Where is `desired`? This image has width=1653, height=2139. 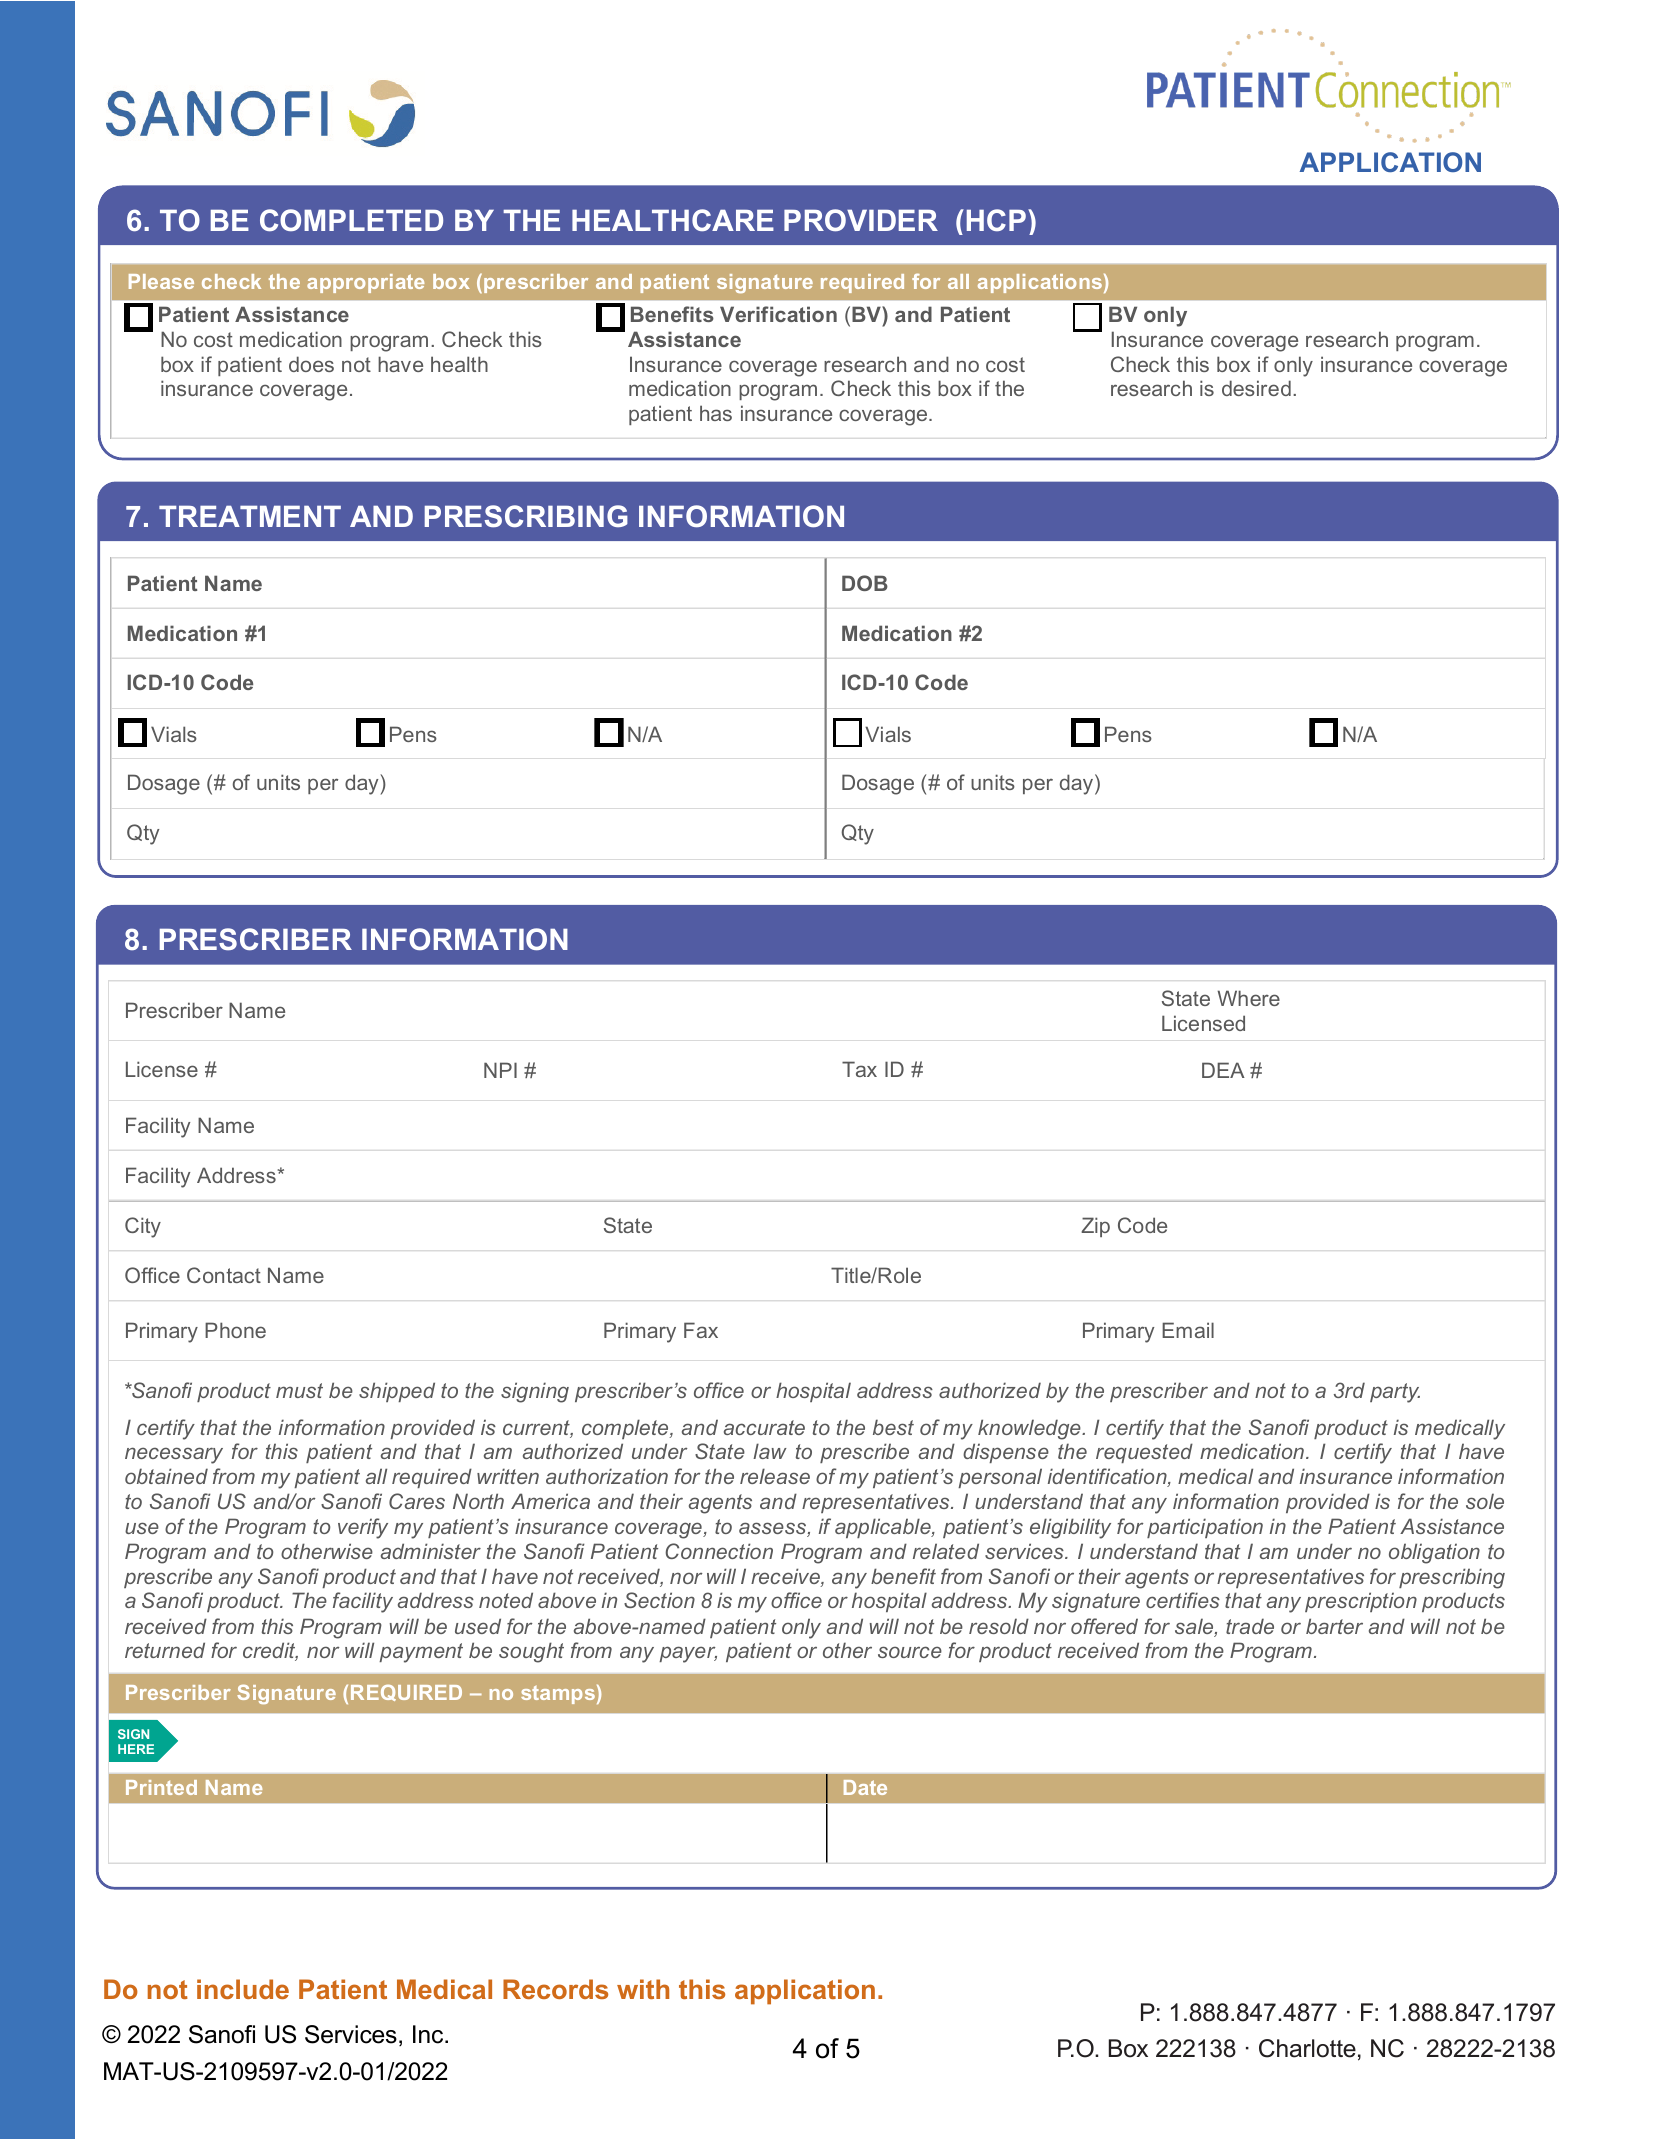 desired is located at coordinates (1256, 388).
